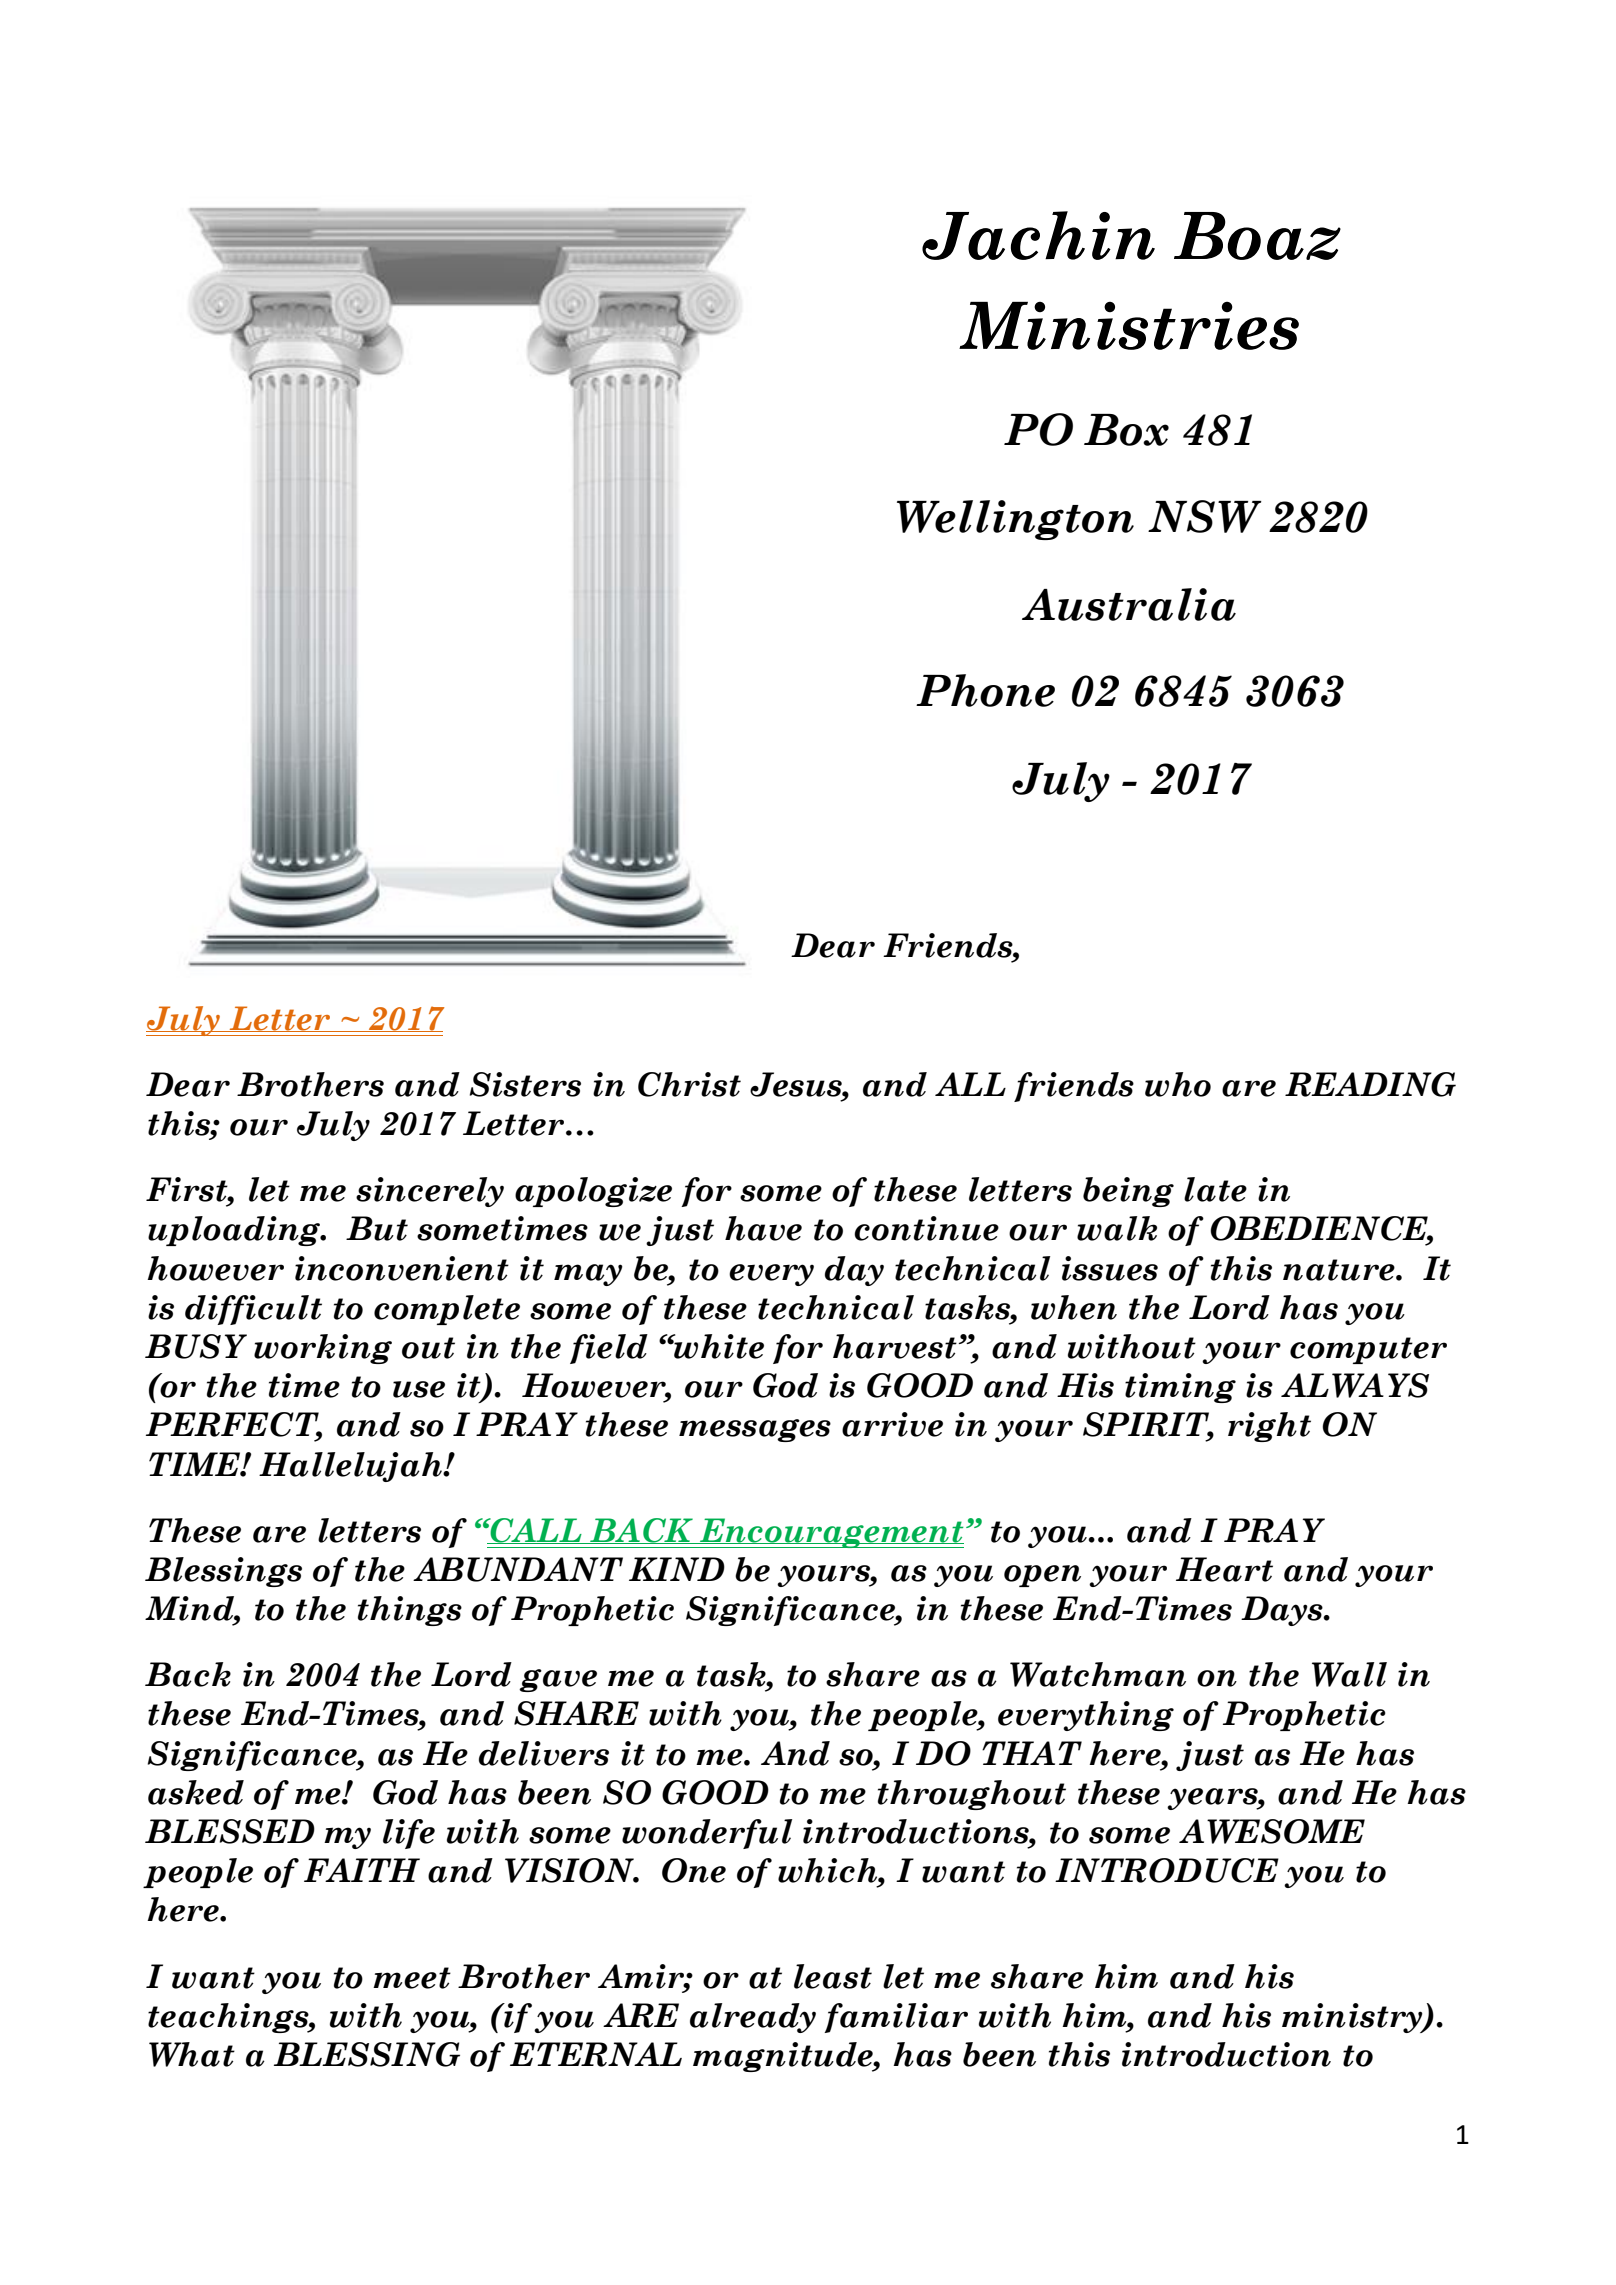 Image resolution: width=1616 pixels, height=2285 pixels. I want to click on timing, so click(1180, 1388).
